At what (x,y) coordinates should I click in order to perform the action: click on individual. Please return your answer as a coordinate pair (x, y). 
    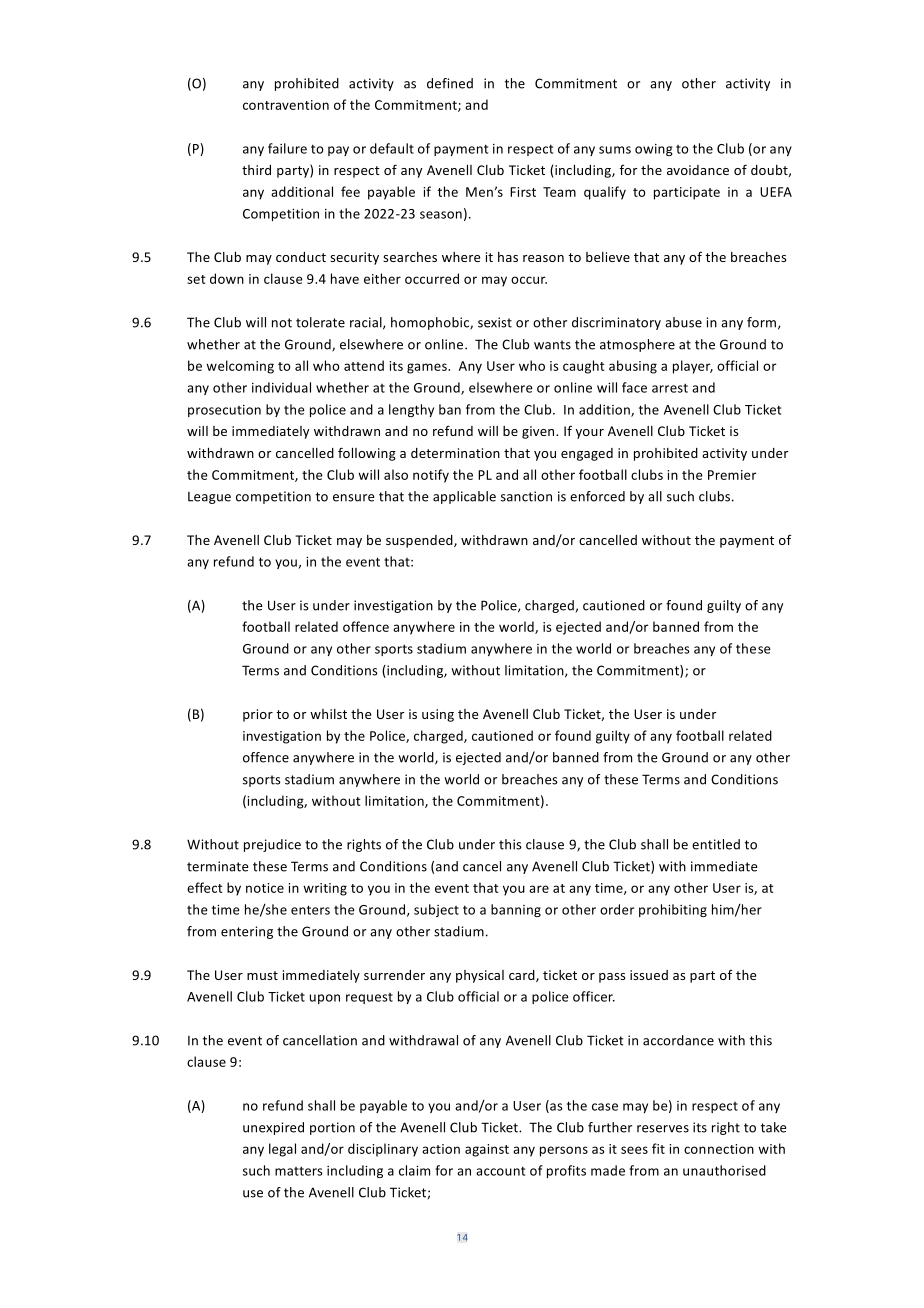
    Looking at the image, I should click on (281, 387).
